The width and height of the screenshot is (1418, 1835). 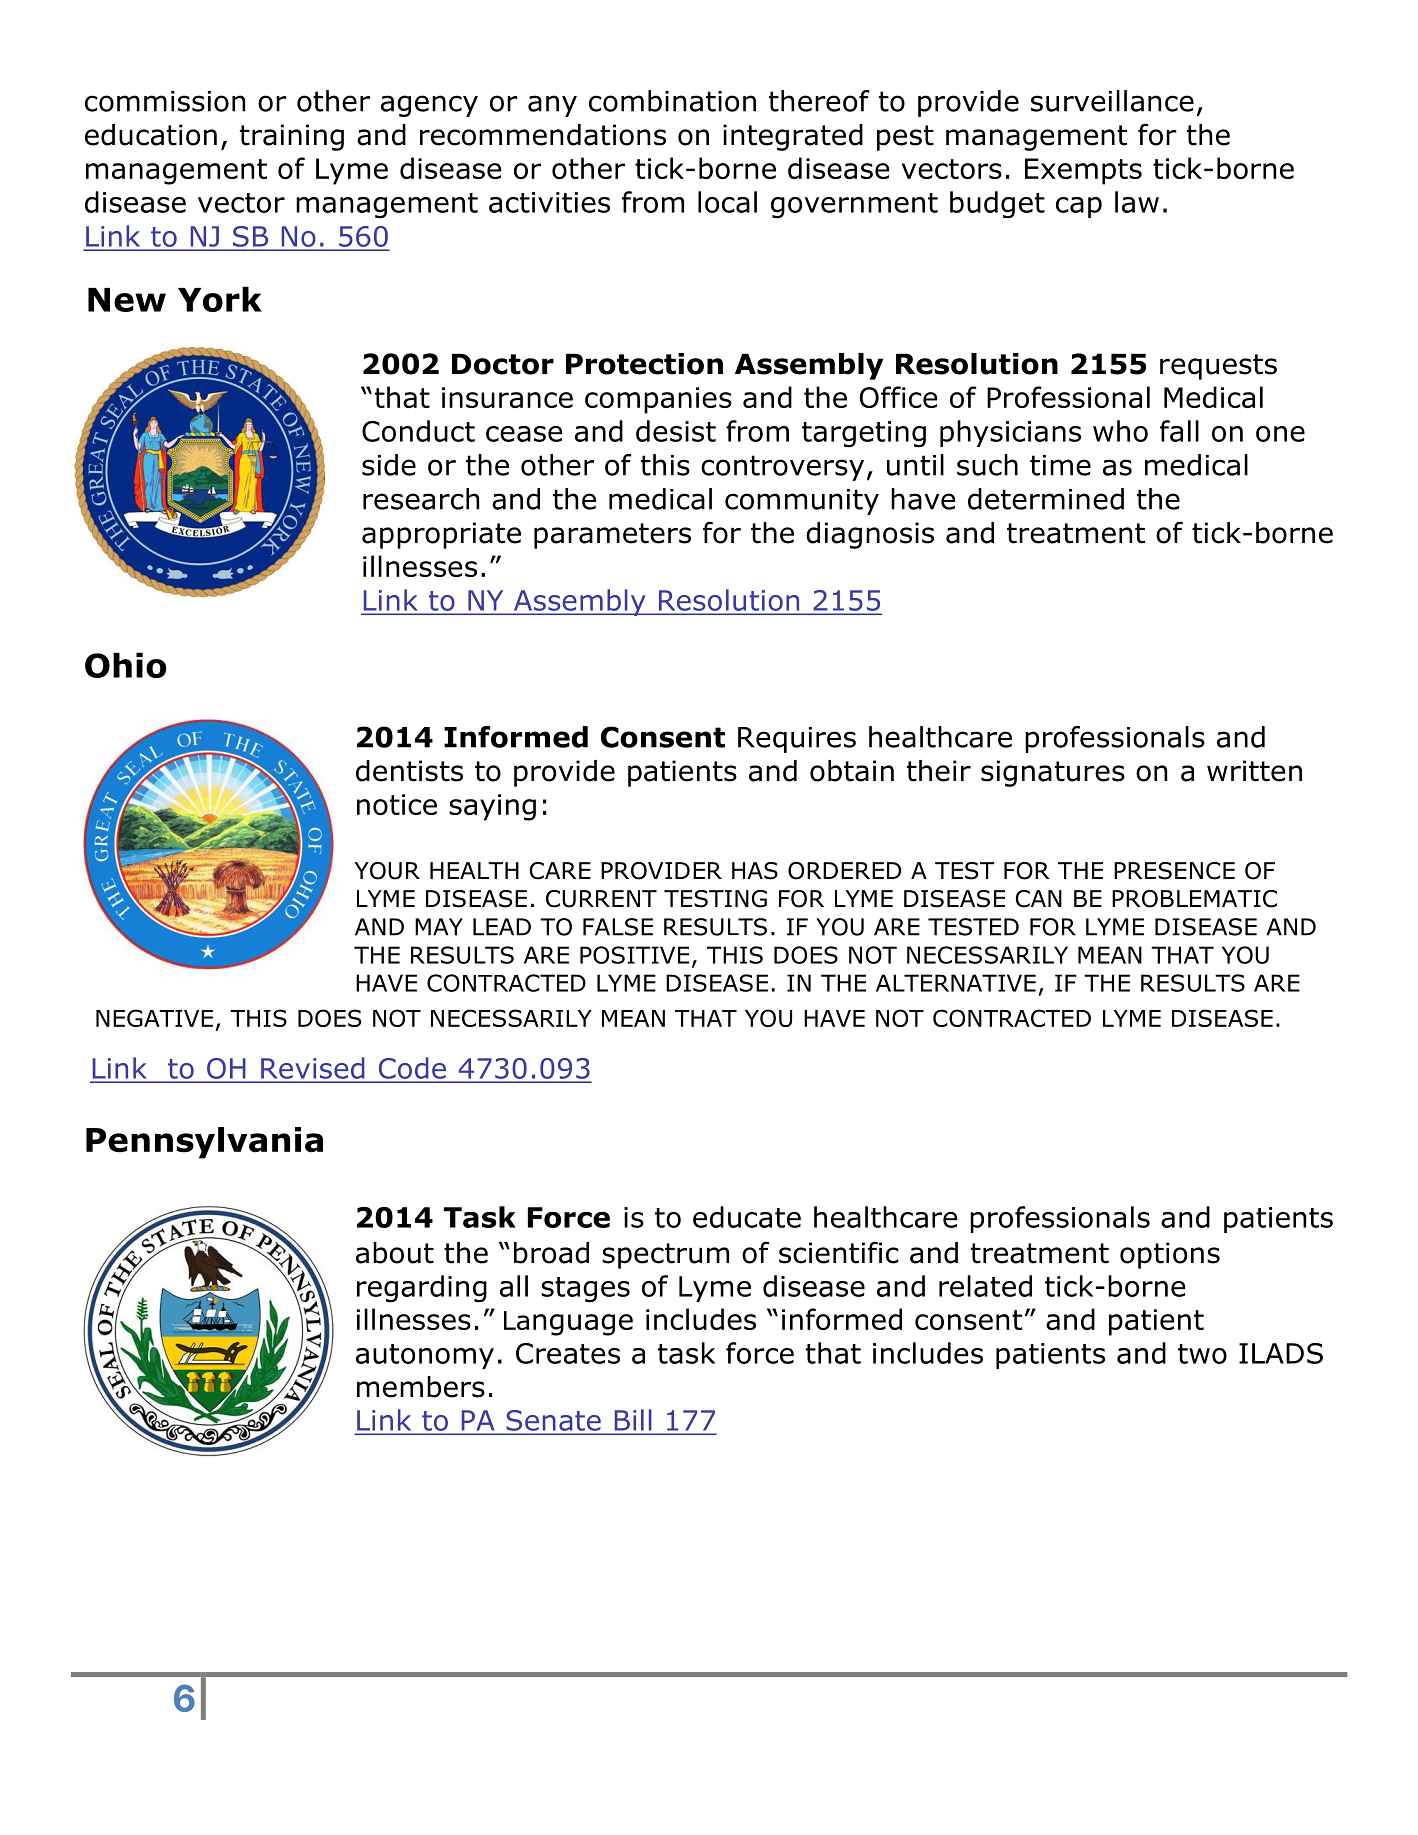 What do you see at coordinates (672, 101) in the screenshot?
I see `combination` at bounding box center [672, 101].
